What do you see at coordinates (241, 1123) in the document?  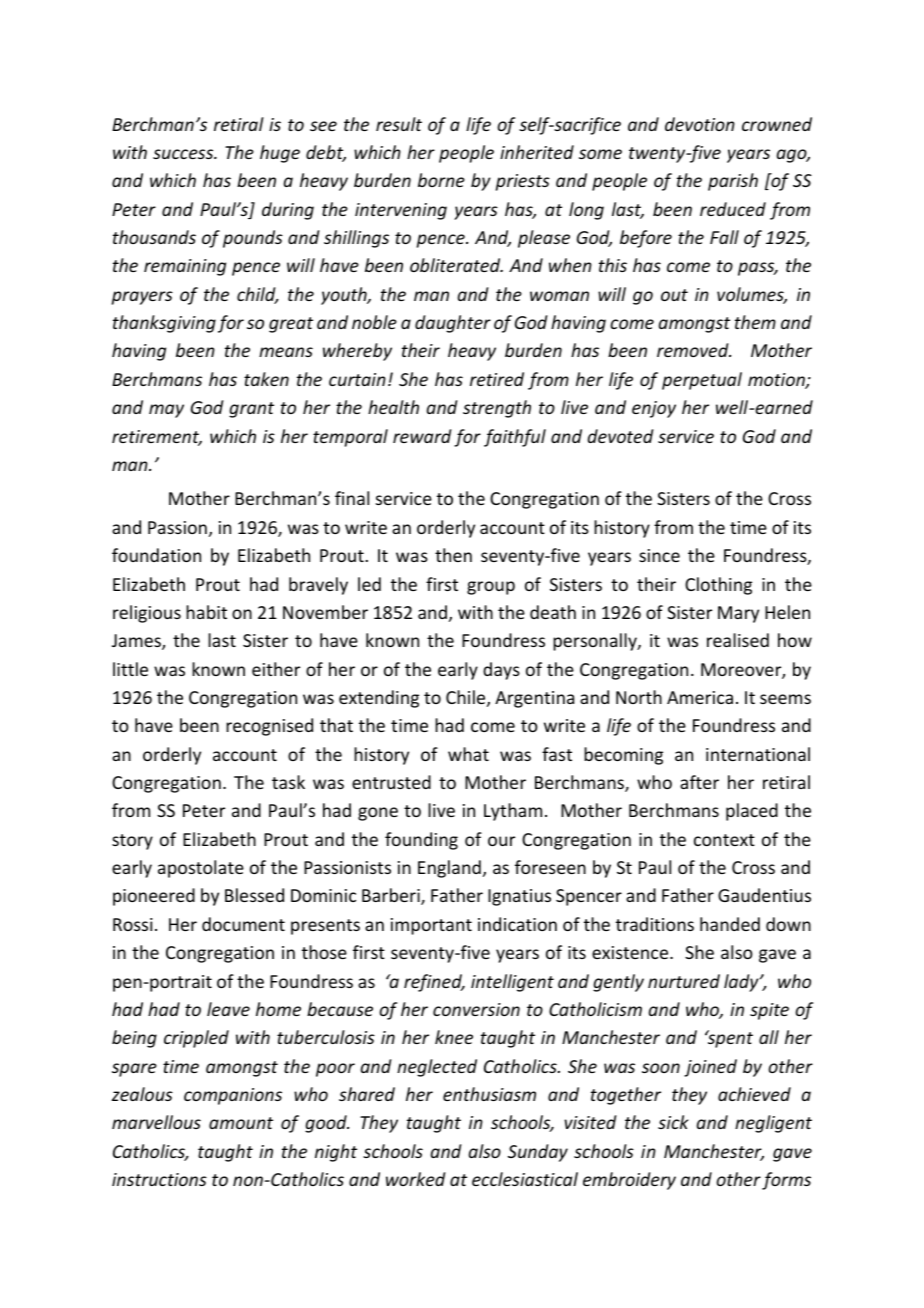 I see `amount` at bounding box center [241, 1123].
